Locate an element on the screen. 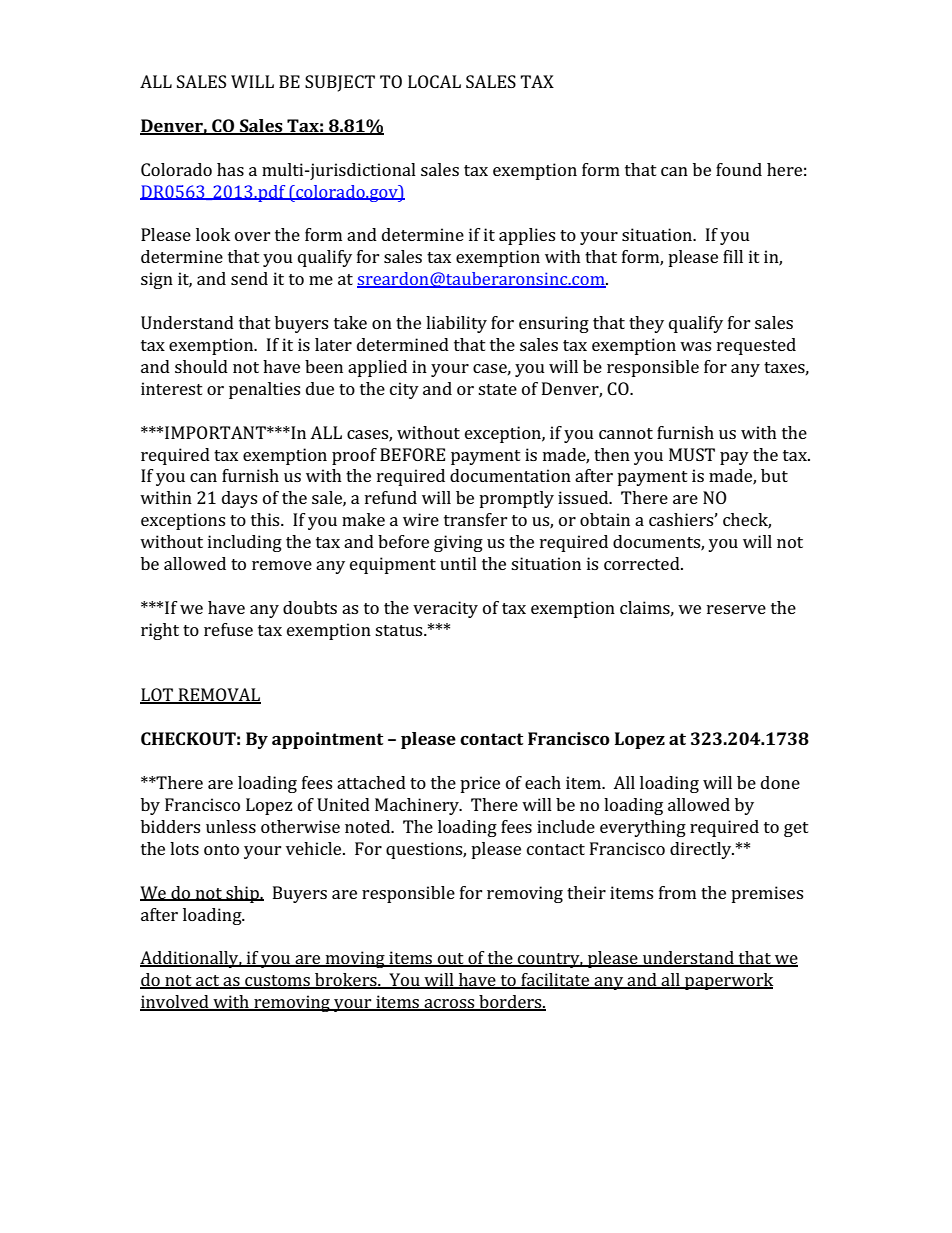 The width and height of the screenshot is (952, 1233). LOCAL is located at coordinates (434, 81).
